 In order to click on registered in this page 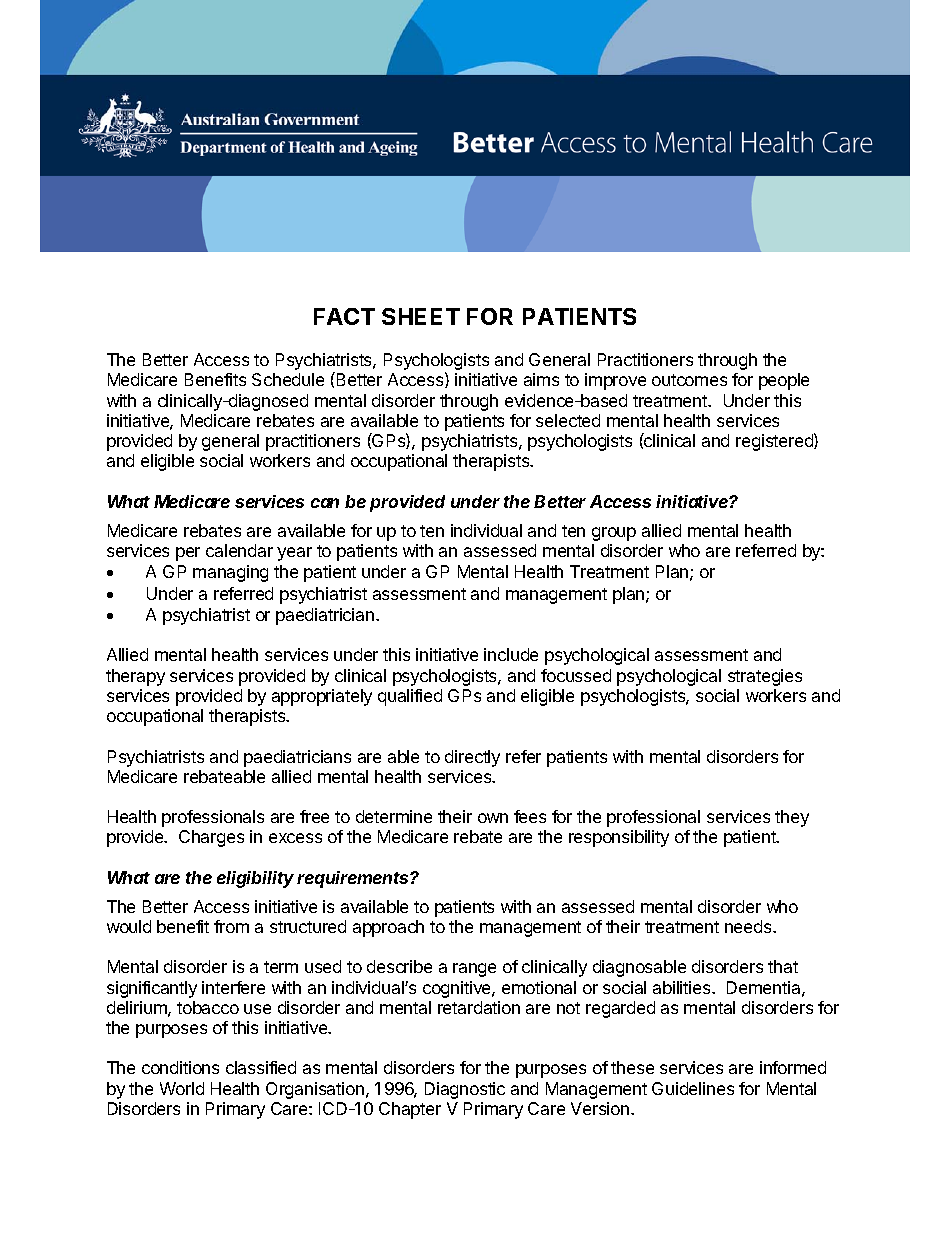, I will do `click(775, 442)`.
